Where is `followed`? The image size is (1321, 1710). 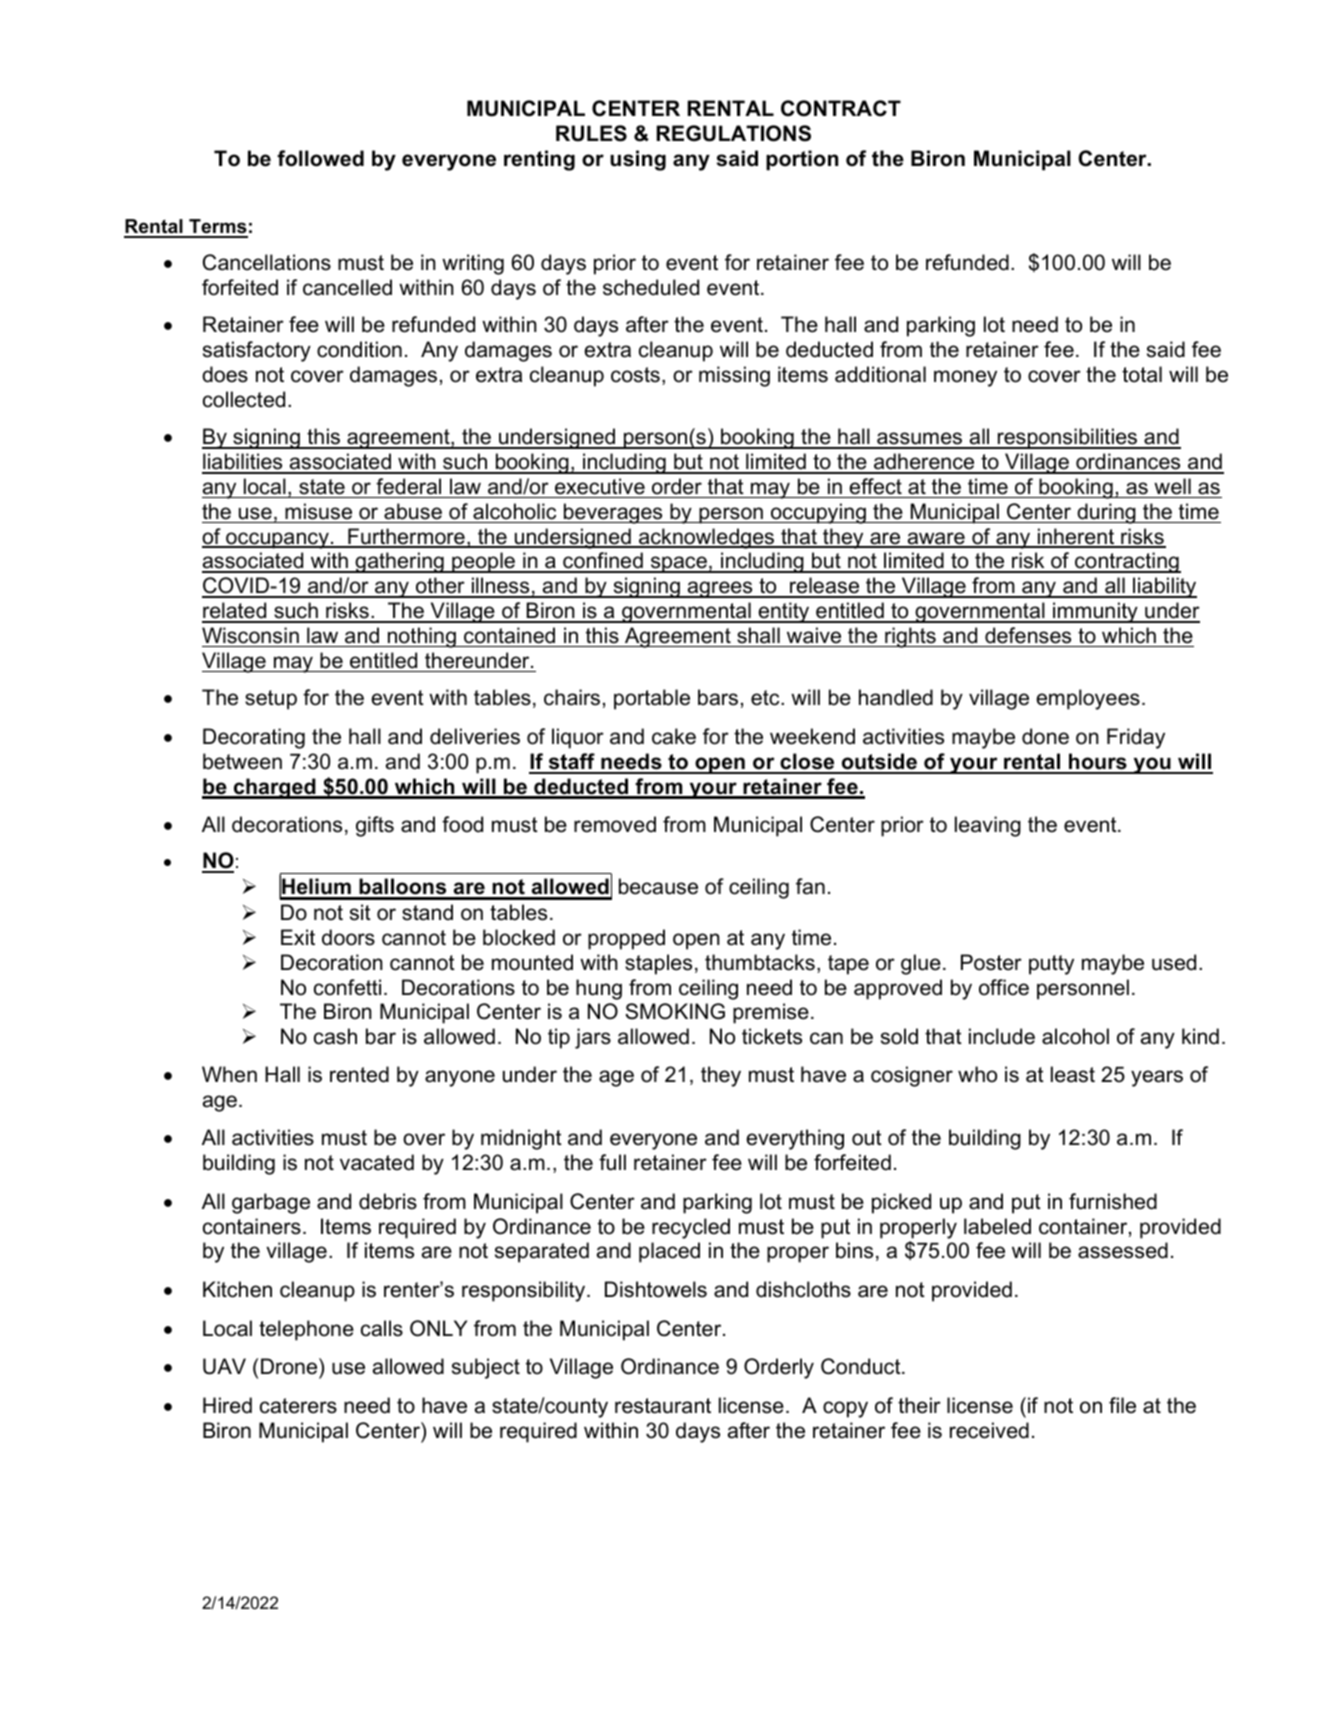
followed is located at coordinates (320, 158).
